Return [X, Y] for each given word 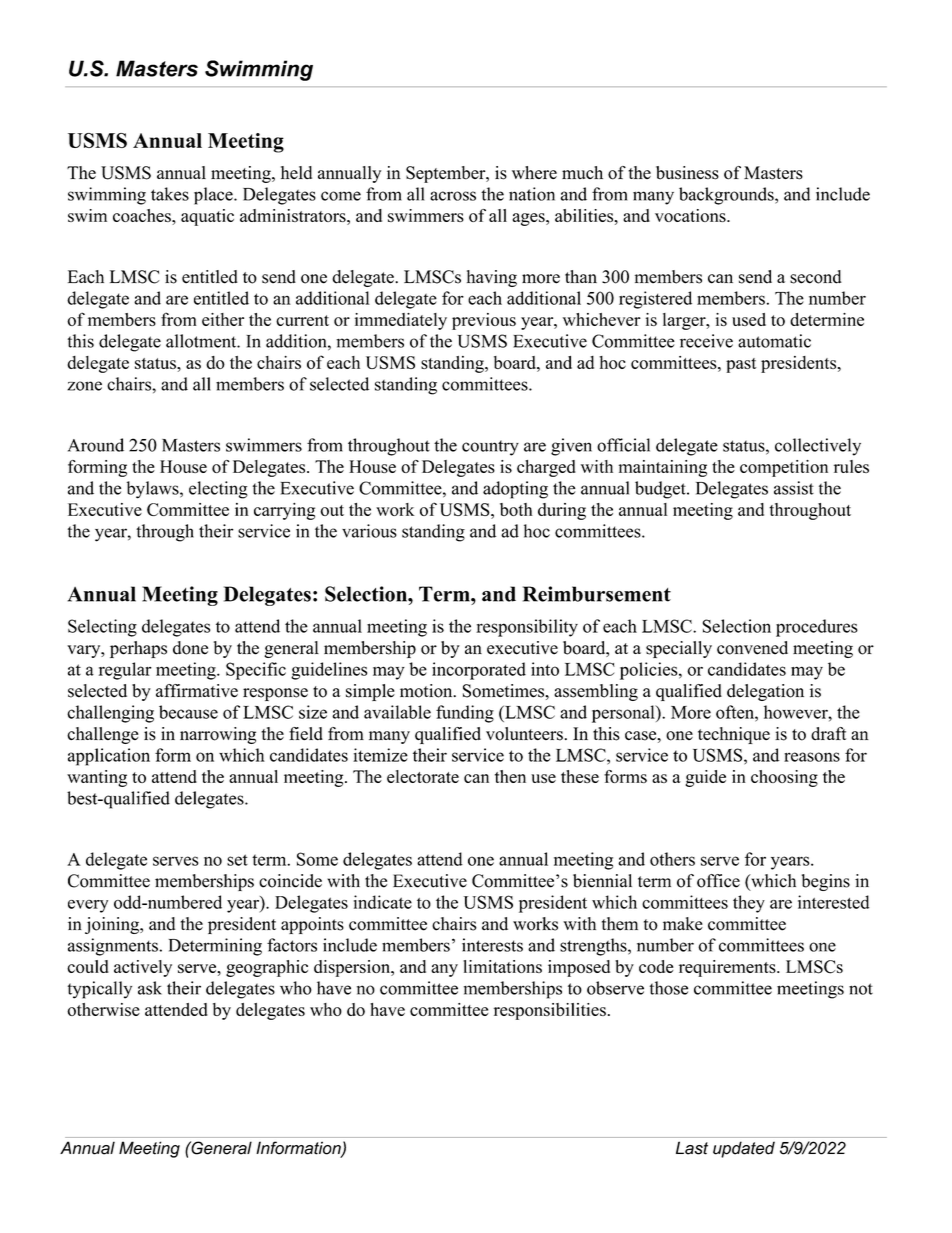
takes [170, 194]
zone [84, 386]
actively [143, 968]
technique [734, 735]
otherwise [103, 1009]
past [741, 365]
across [453, 196]
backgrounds [727, 196]
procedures [817, 628]
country [490, 448]
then [510, 776]
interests [492, 945]
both [516, 509]
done [190, 648]
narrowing [218, 735]
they [749, 904]
